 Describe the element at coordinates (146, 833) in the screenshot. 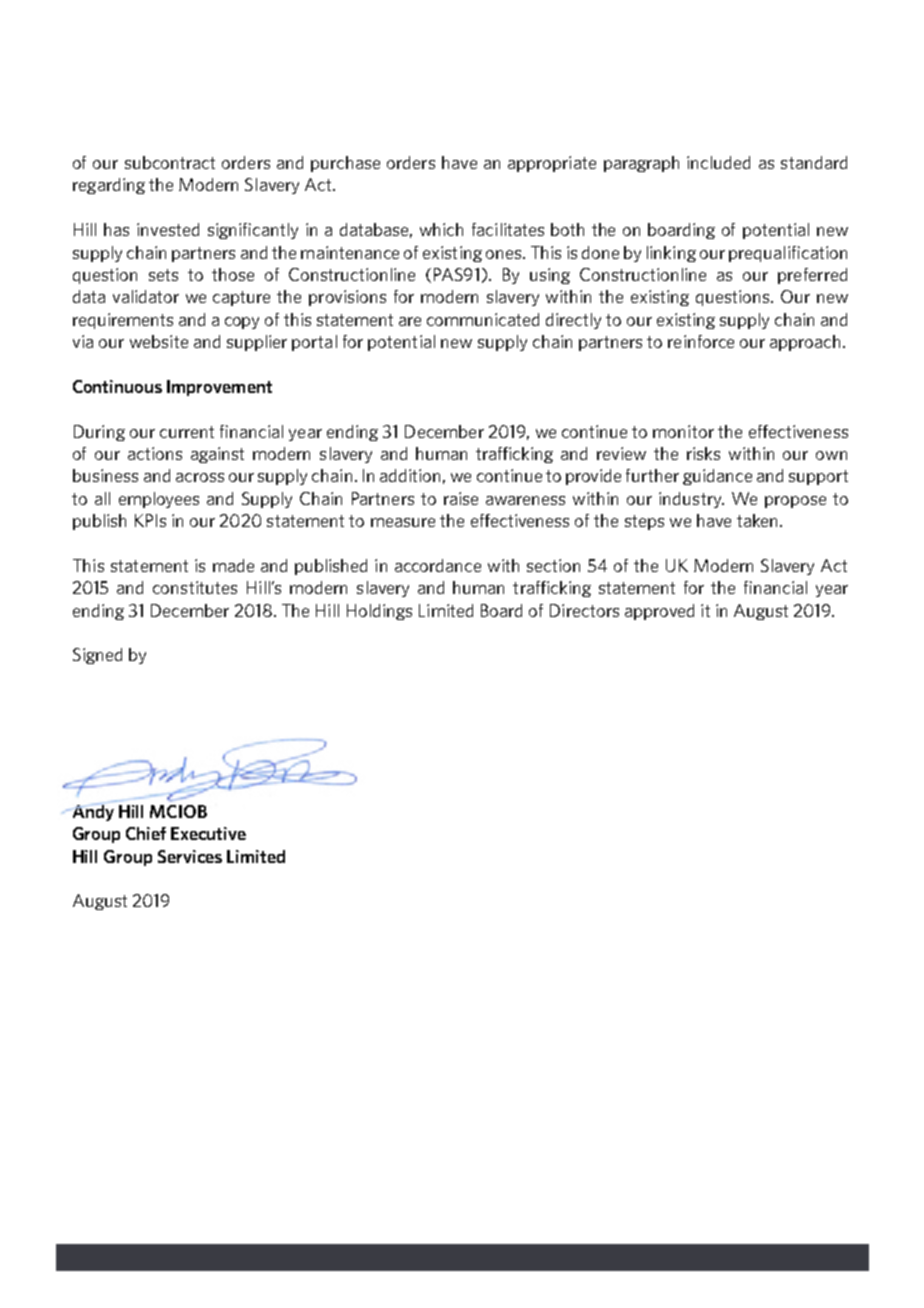

I see `Chief` at that location.
